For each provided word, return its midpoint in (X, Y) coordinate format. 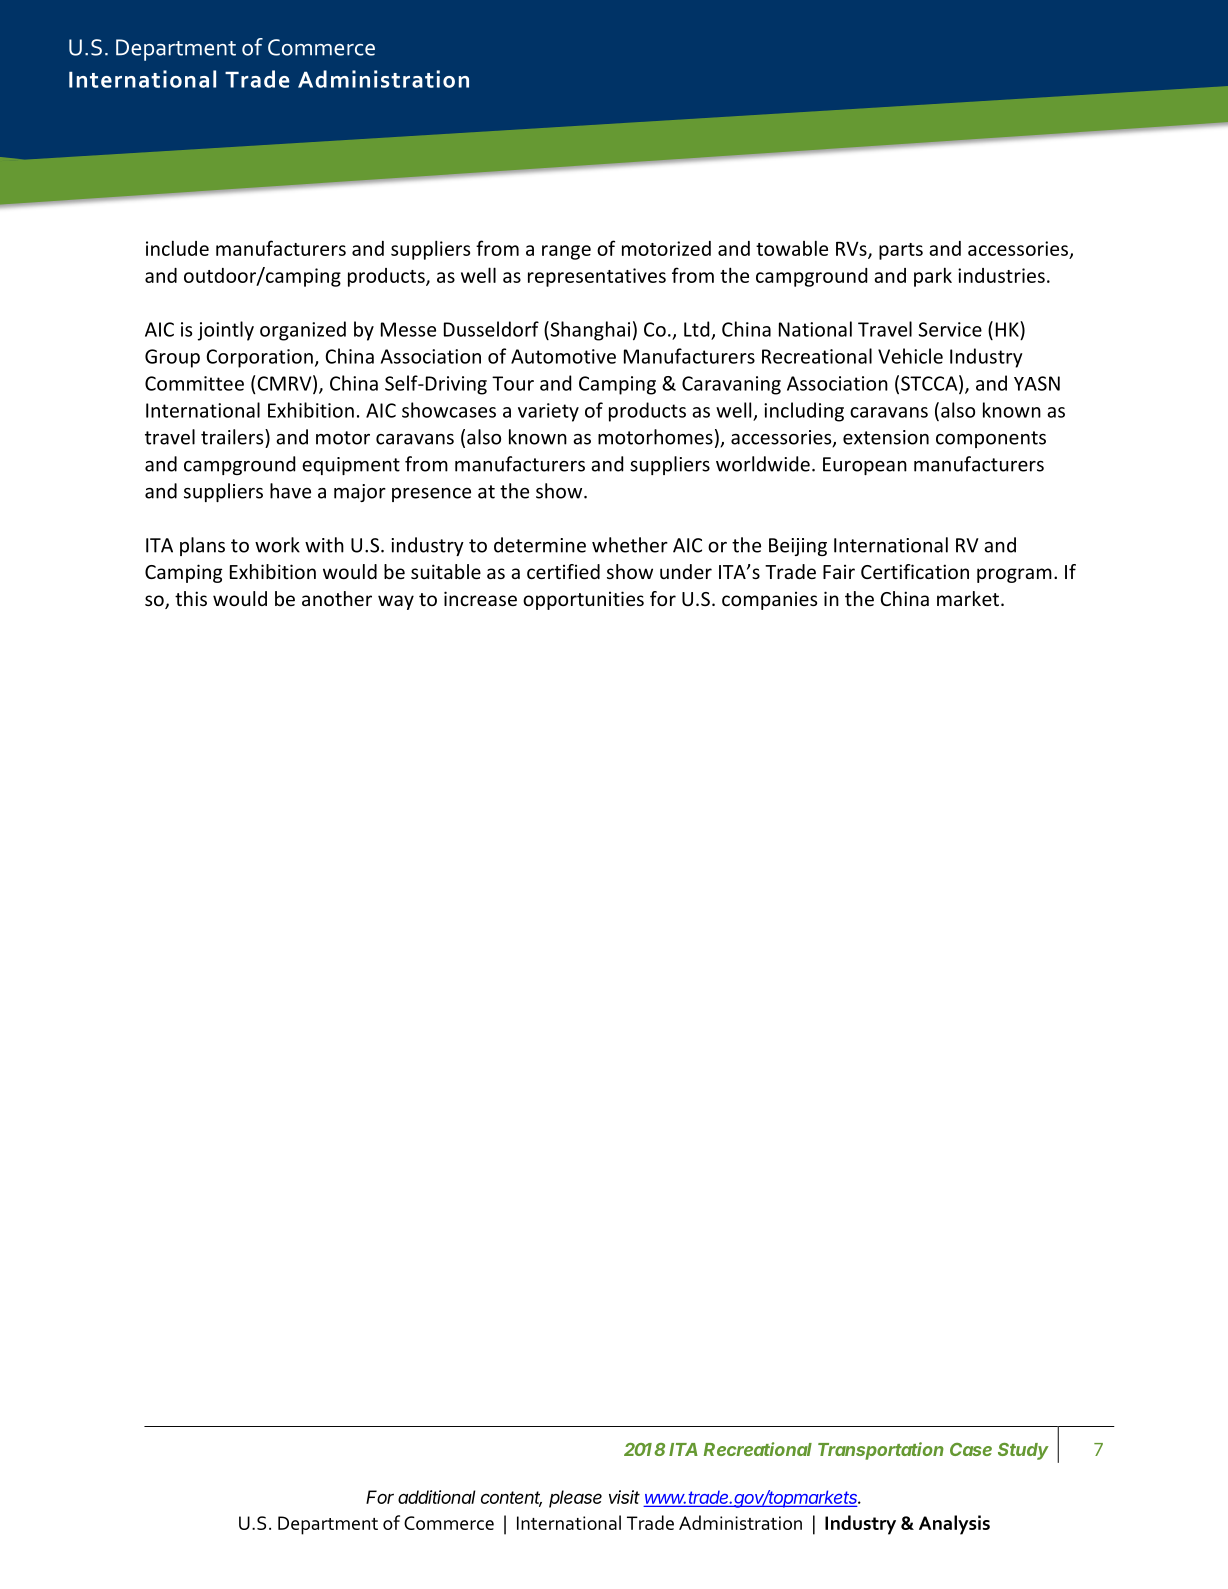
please (575, 1499)
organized (303, 331)
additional (437, 1497)
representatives (597, 277)
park (933, 277)
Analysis (954, 1525)
